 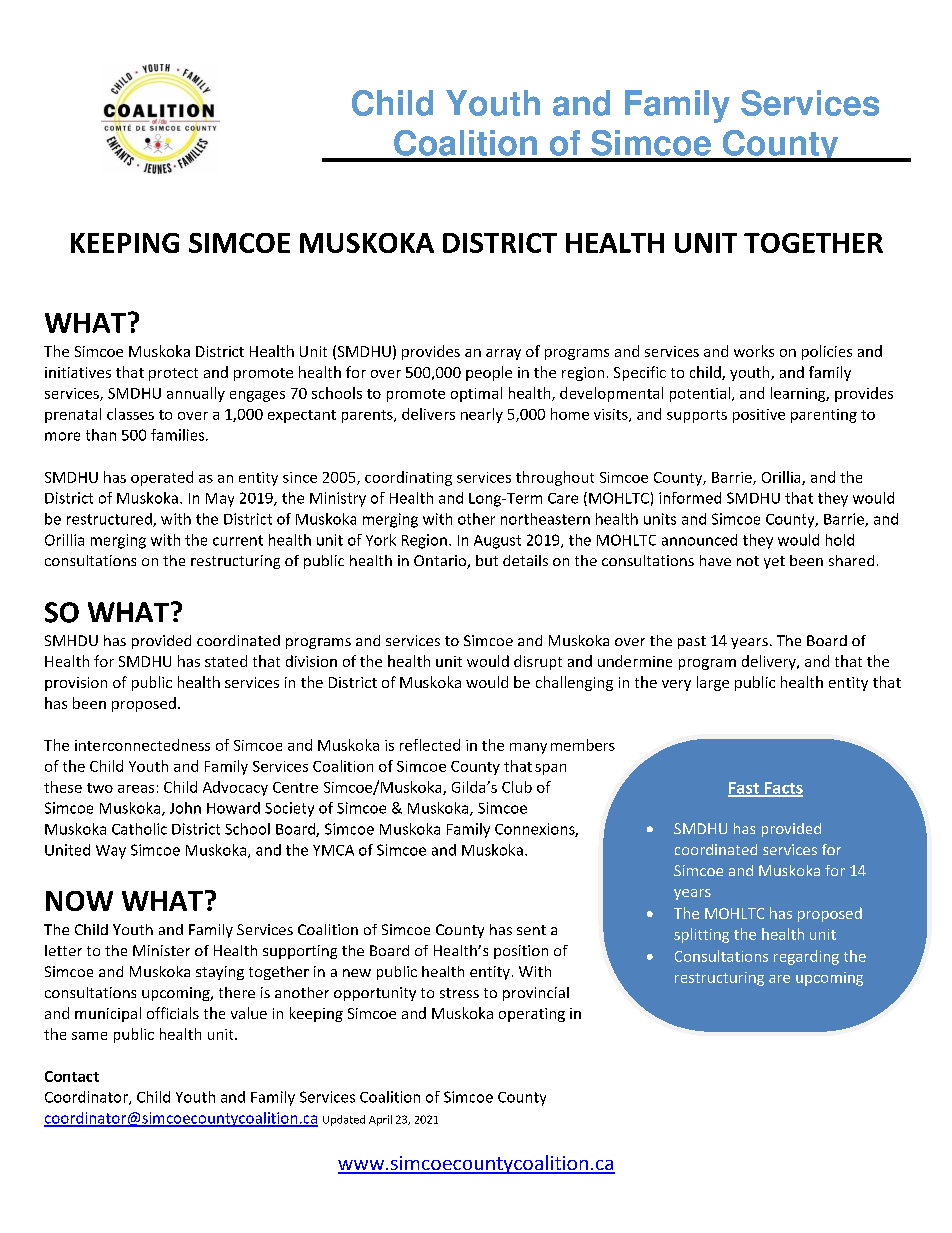 I want to click on but, so click(x=487, y=560).
